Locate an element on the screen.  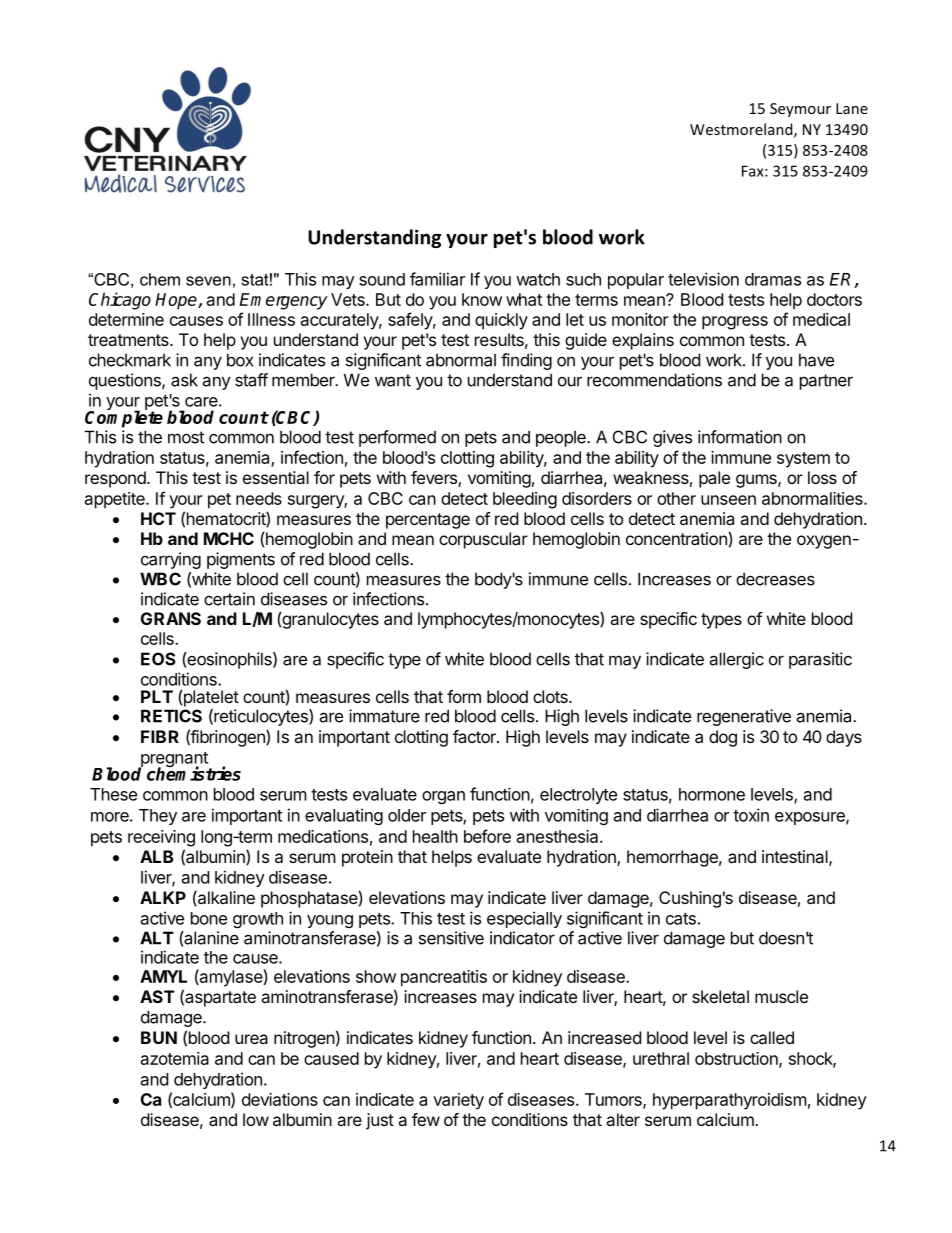
variety is located at coordinates (458, 1101).
